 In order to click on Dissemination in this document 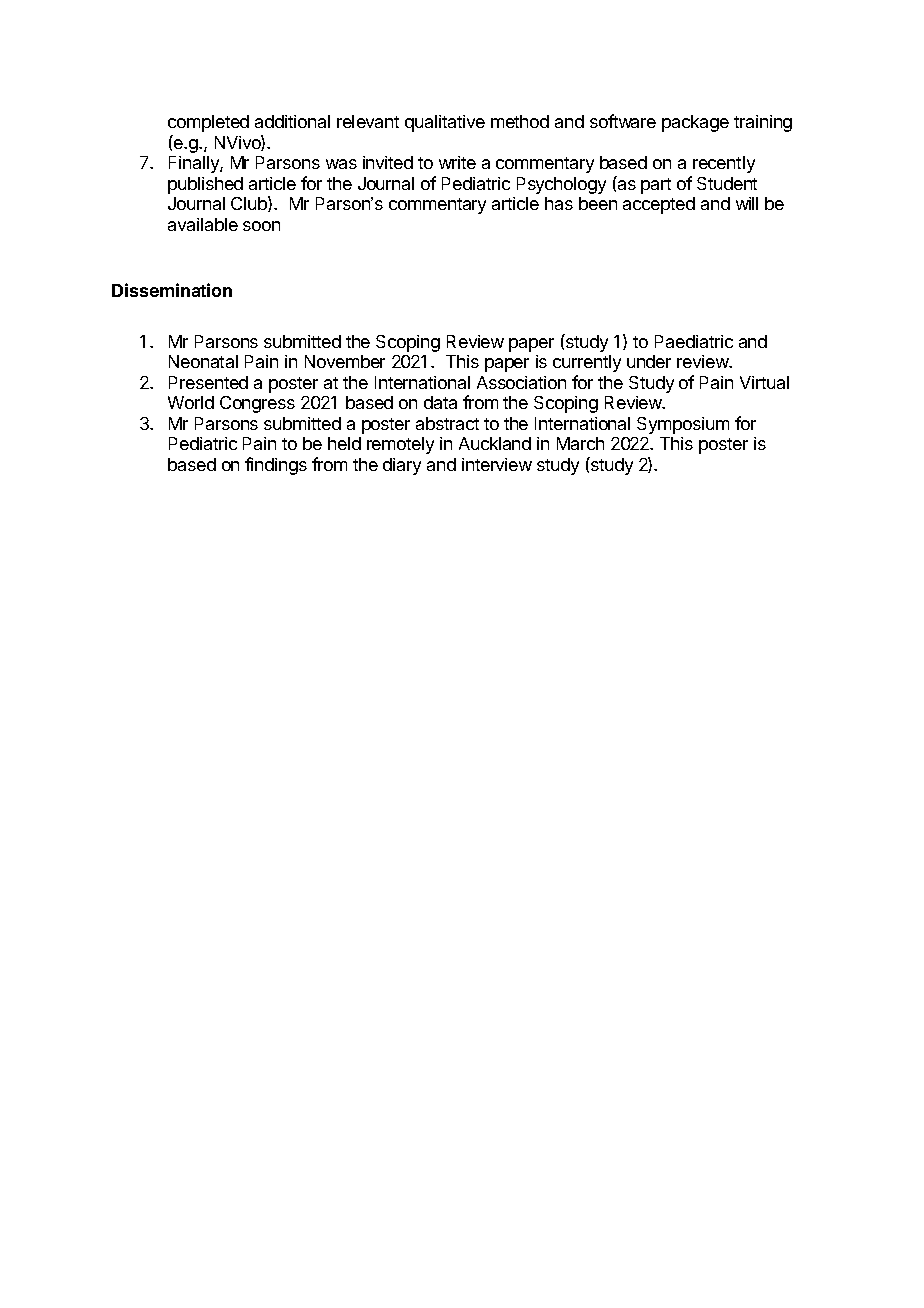, I will do `click(172, 290)`.
